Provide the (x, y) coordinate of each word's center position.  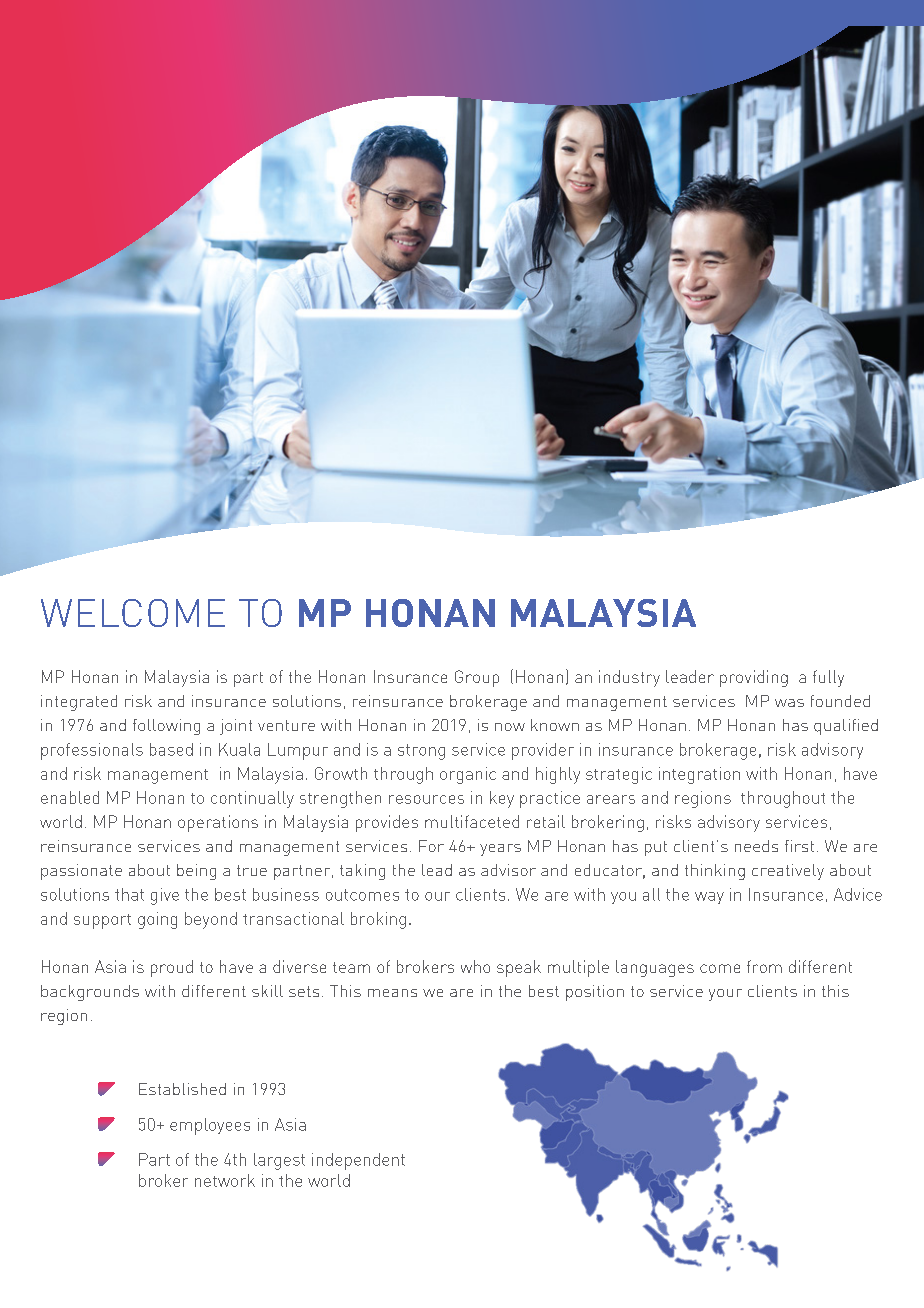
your (725, 995)
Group (477, 678)
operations (218, 823)
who (475, 966)
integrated (79, 703)
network (225, 1180)
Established (182, 1089)
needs (756, 846)
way (709, 898)
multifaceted (472, 821)
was (789, 703)
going (157, 920)
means (392, 993)
